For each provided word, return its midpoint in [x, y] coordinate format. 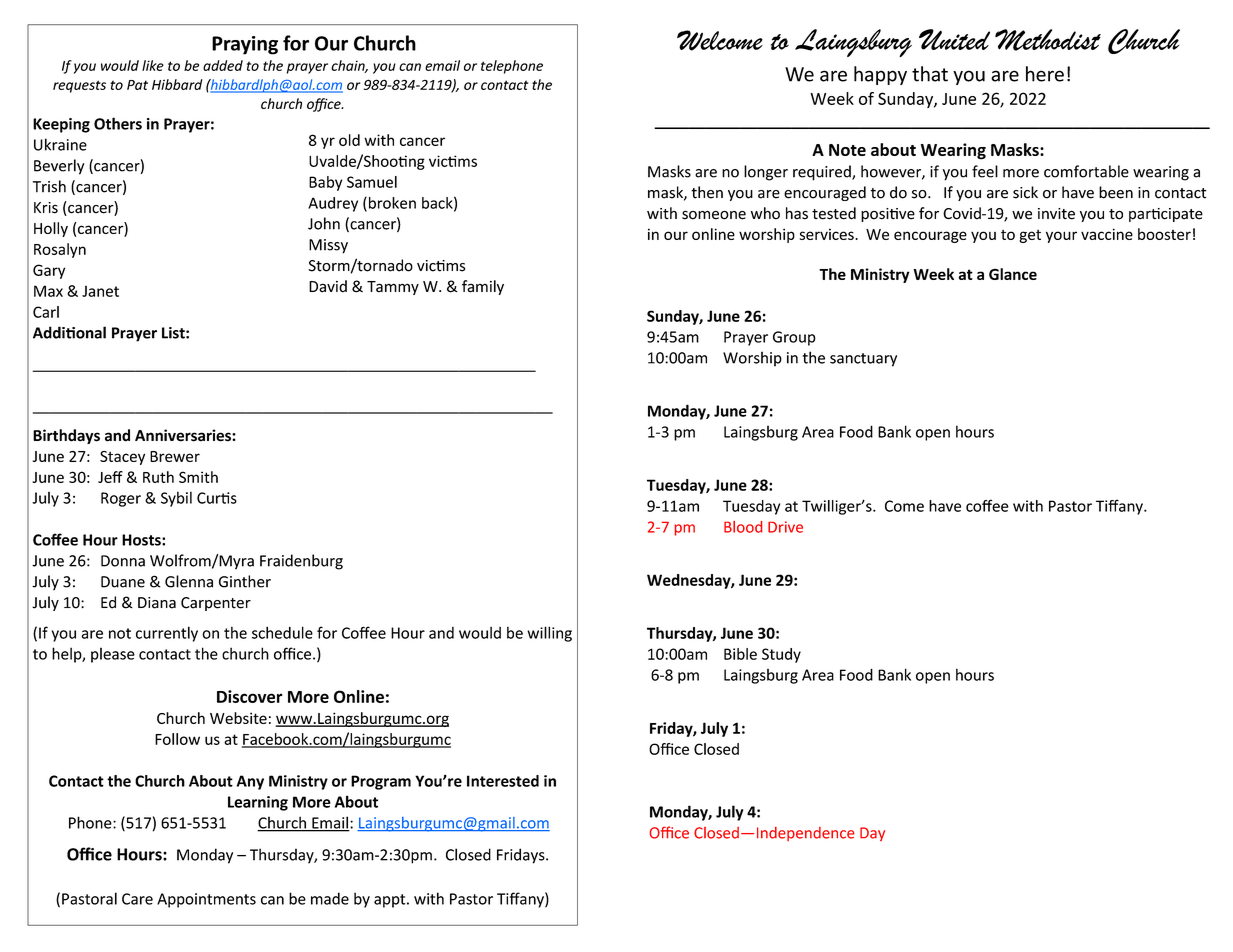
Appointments [206, 900]
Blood [743, 527]
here [1045, 74]
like [153, 65]
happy [880, 75]
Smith [198, 477]
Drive [785, 527]
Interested [503, 781]
